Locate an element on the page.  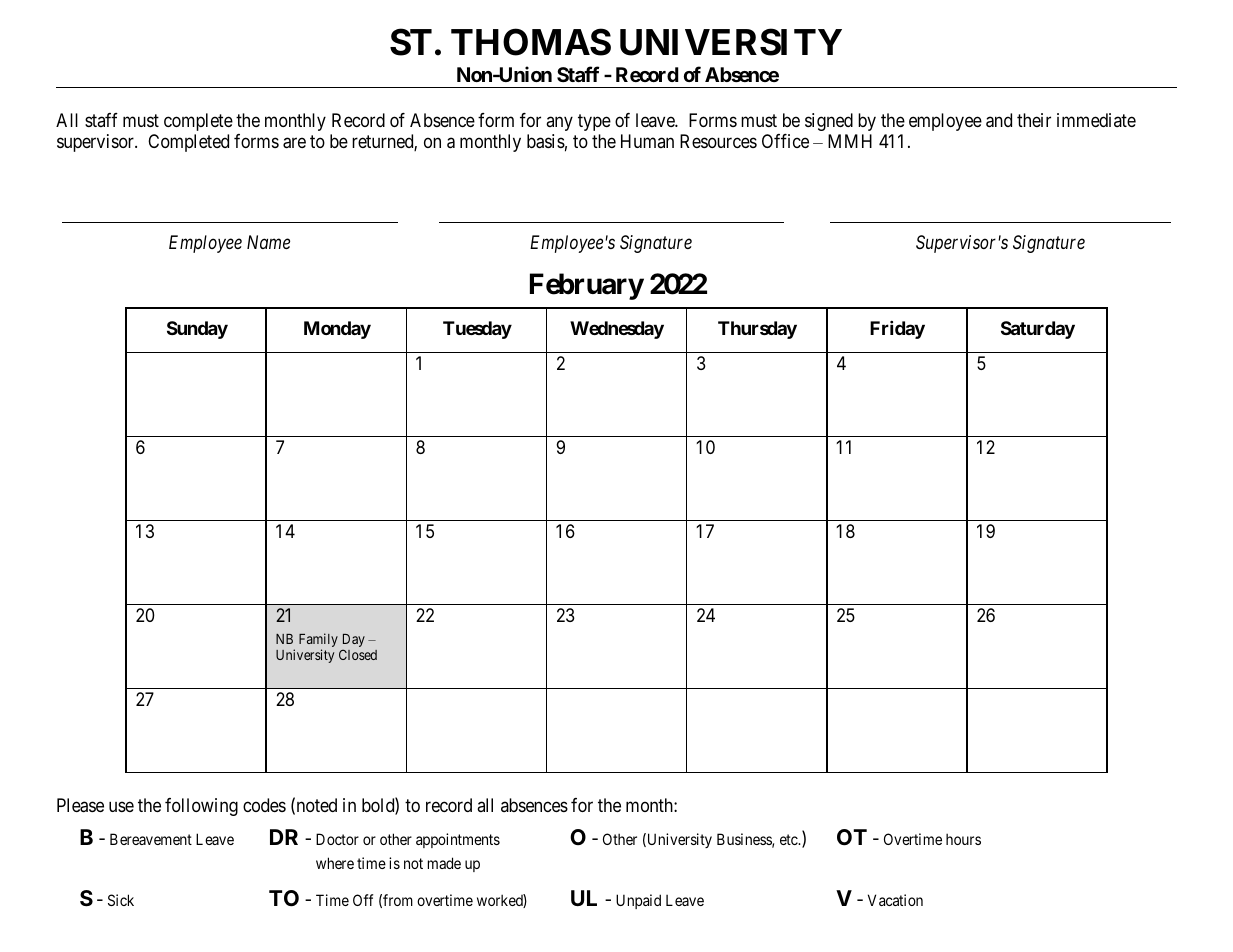
hours is located at coordinates (963, 839).
